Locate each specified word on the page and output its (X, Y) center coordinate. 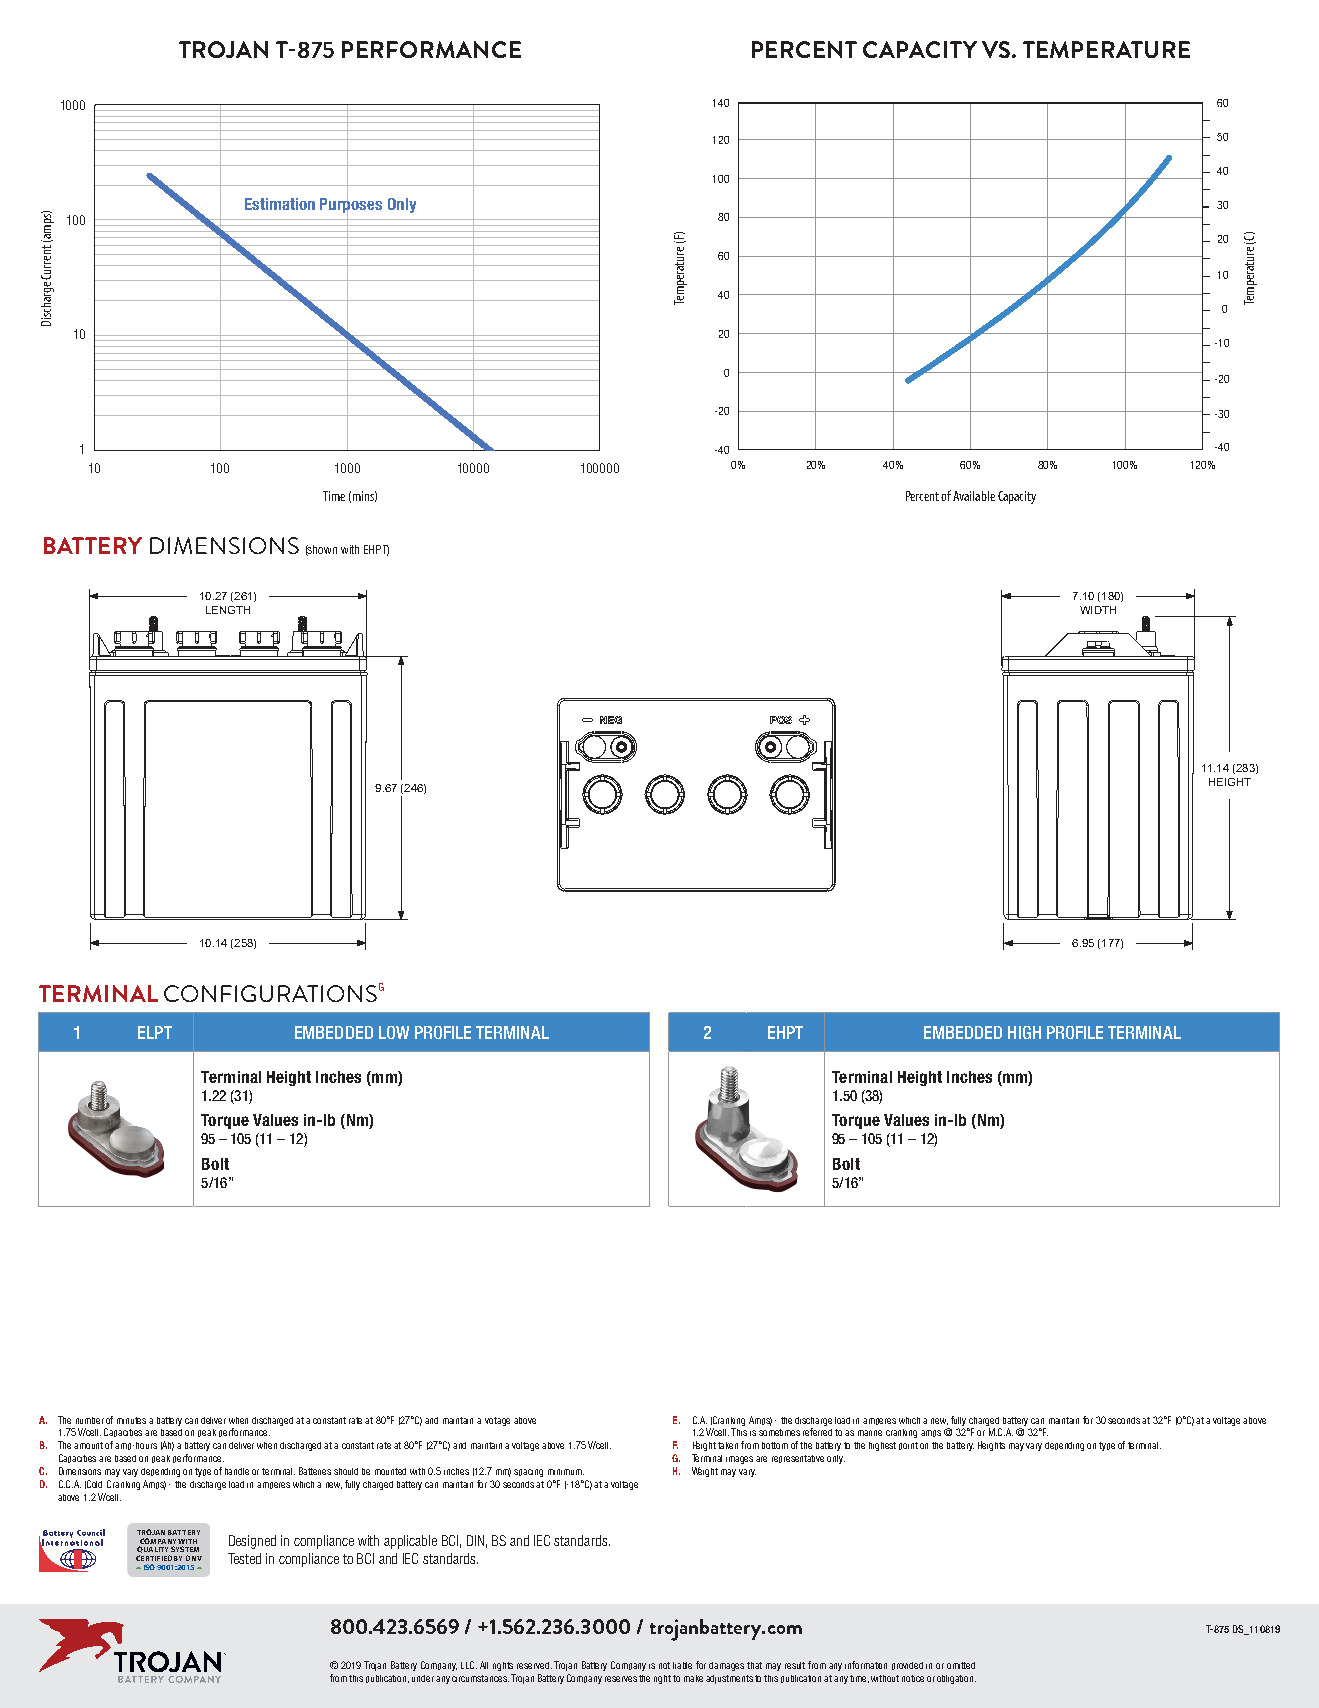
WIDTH (1098, 610)
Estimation (280, 204)
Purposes (351, 206)
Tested (244, 1558)
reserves (621, 1679)
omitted (961, 1665)
